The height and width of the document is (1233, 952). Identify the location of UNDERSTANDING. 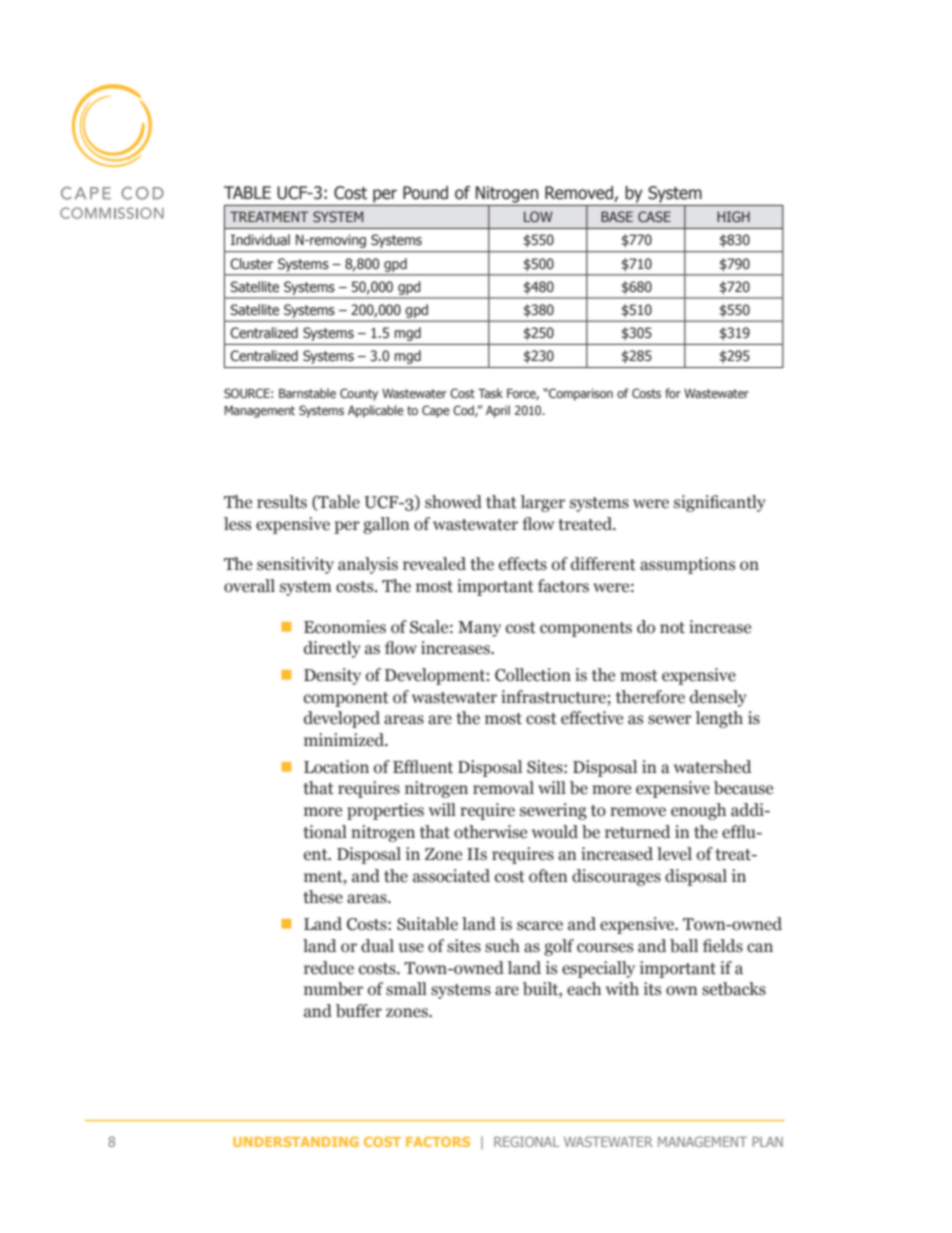
(296, 1141).
